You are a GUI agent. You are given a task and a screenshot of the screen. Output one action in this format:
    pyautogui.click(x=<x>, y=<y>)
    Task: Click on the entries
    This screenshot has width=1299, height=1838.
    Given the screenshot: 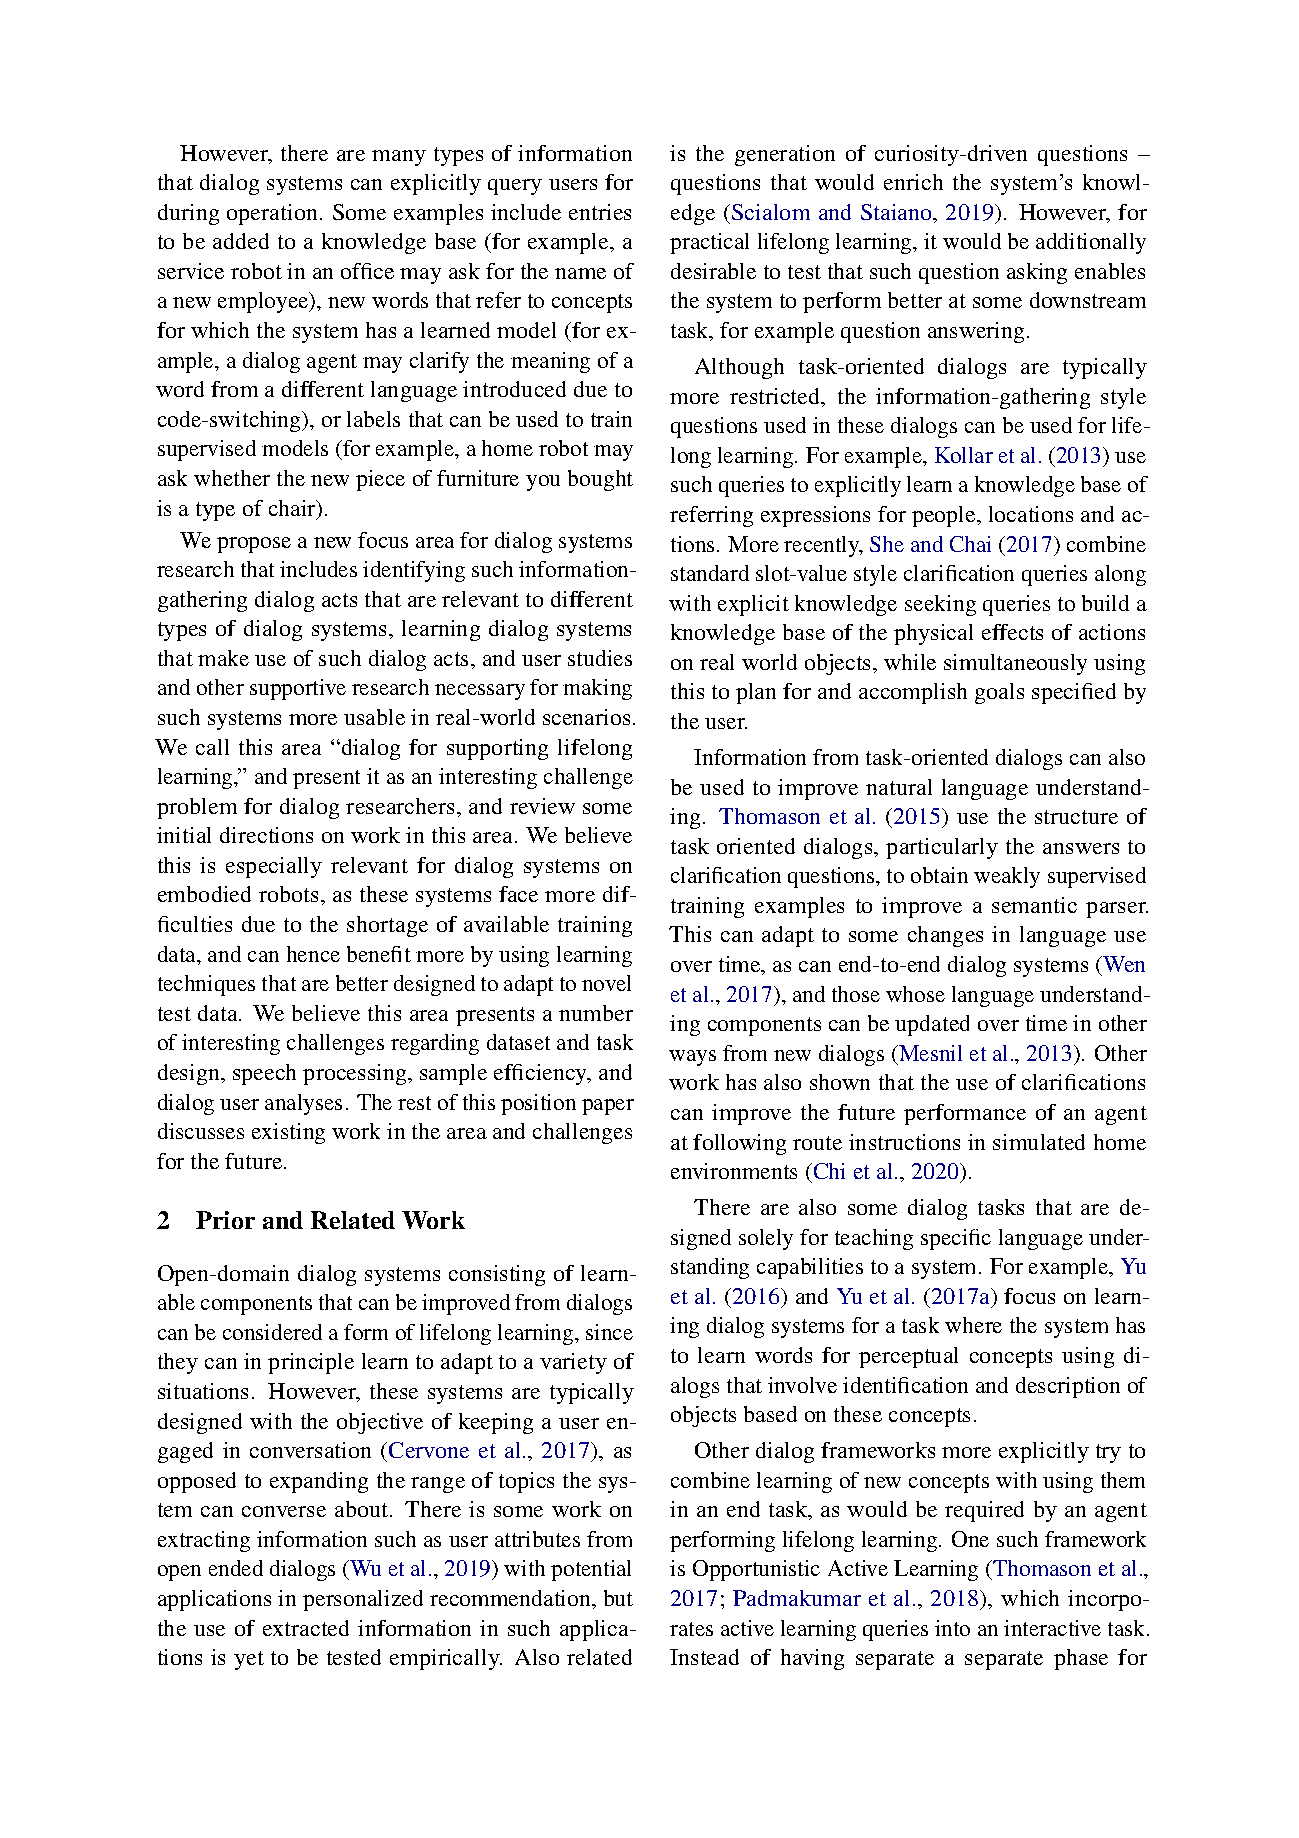 What is the action you would take?
    pyautogui.click(x=600, y=212)
